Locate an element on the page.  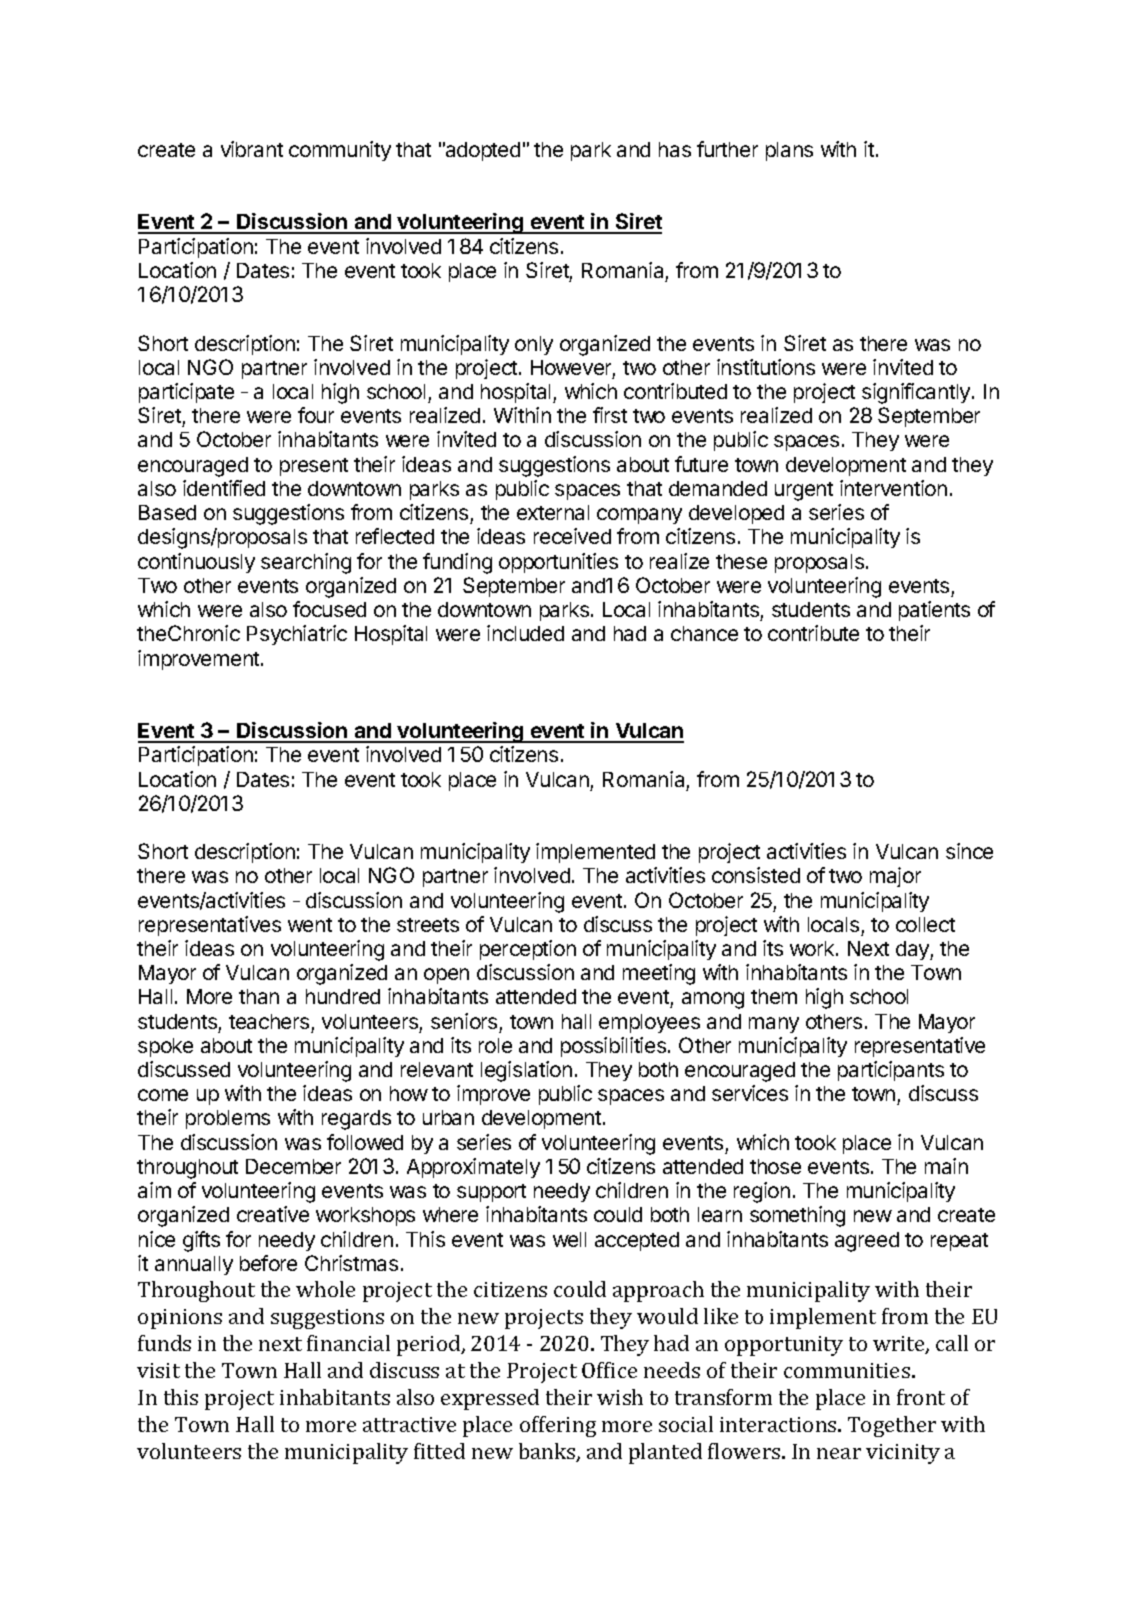
offering is located at coordinates (558, 1426).
